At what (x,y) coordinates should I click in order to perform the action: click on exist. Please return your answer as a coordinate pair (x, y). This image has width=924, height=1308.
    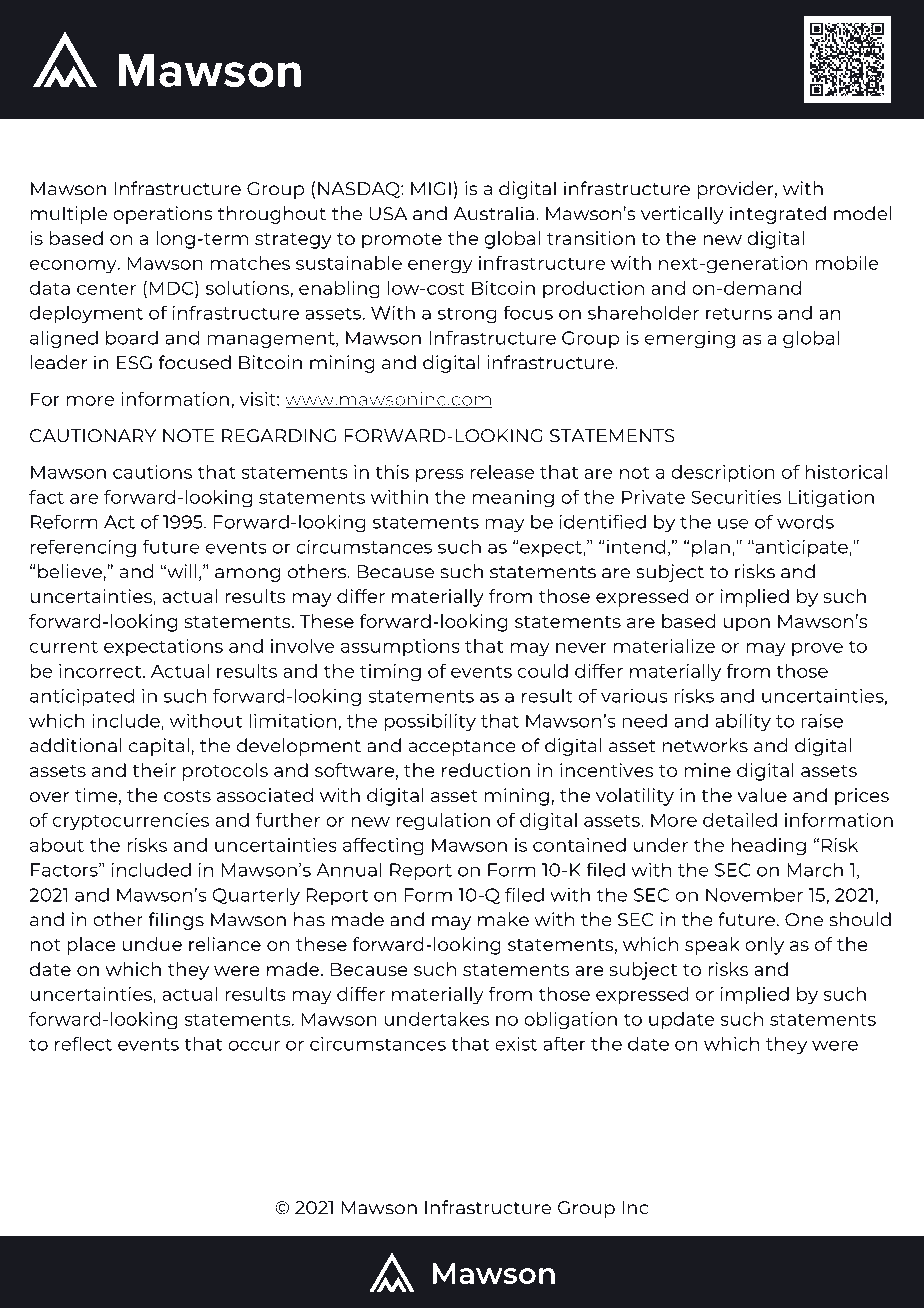
    Looking at the image, I should click on (516, 1044).
